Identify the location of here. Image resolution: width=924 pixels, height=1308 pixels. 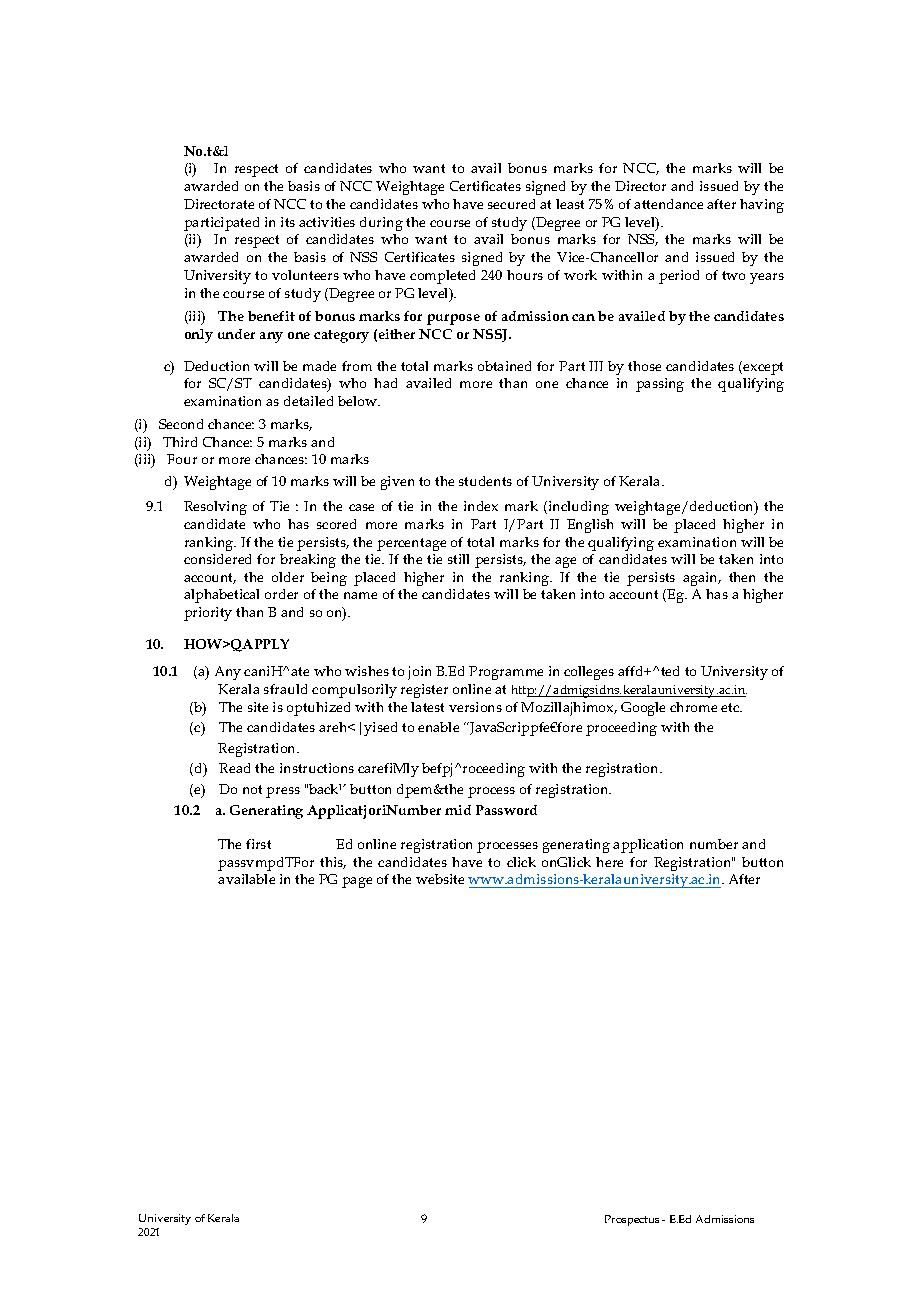
(609, 862).
